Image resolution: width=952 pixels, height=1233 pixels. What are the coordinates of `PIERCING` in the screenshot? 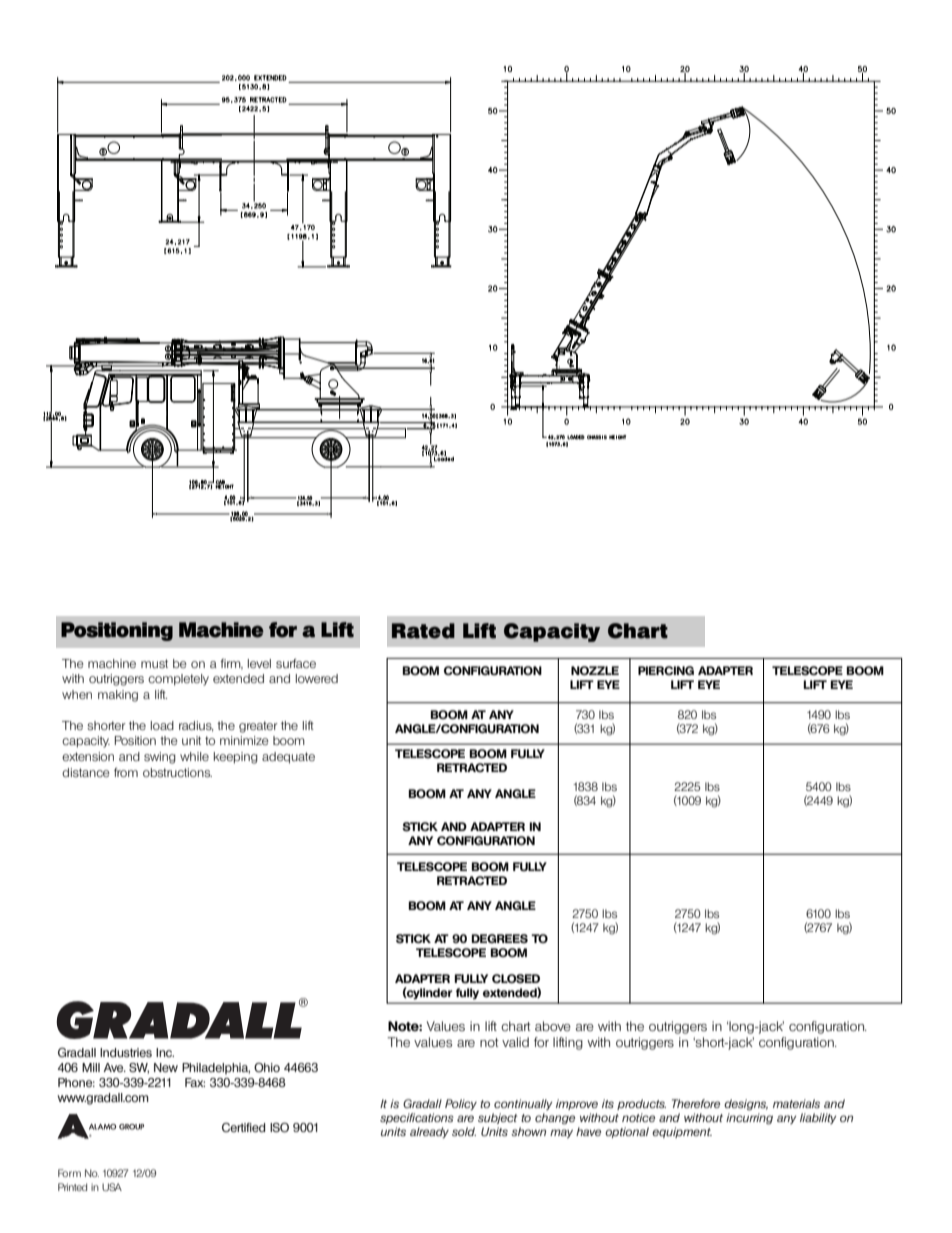 It's located at (666, 671).
